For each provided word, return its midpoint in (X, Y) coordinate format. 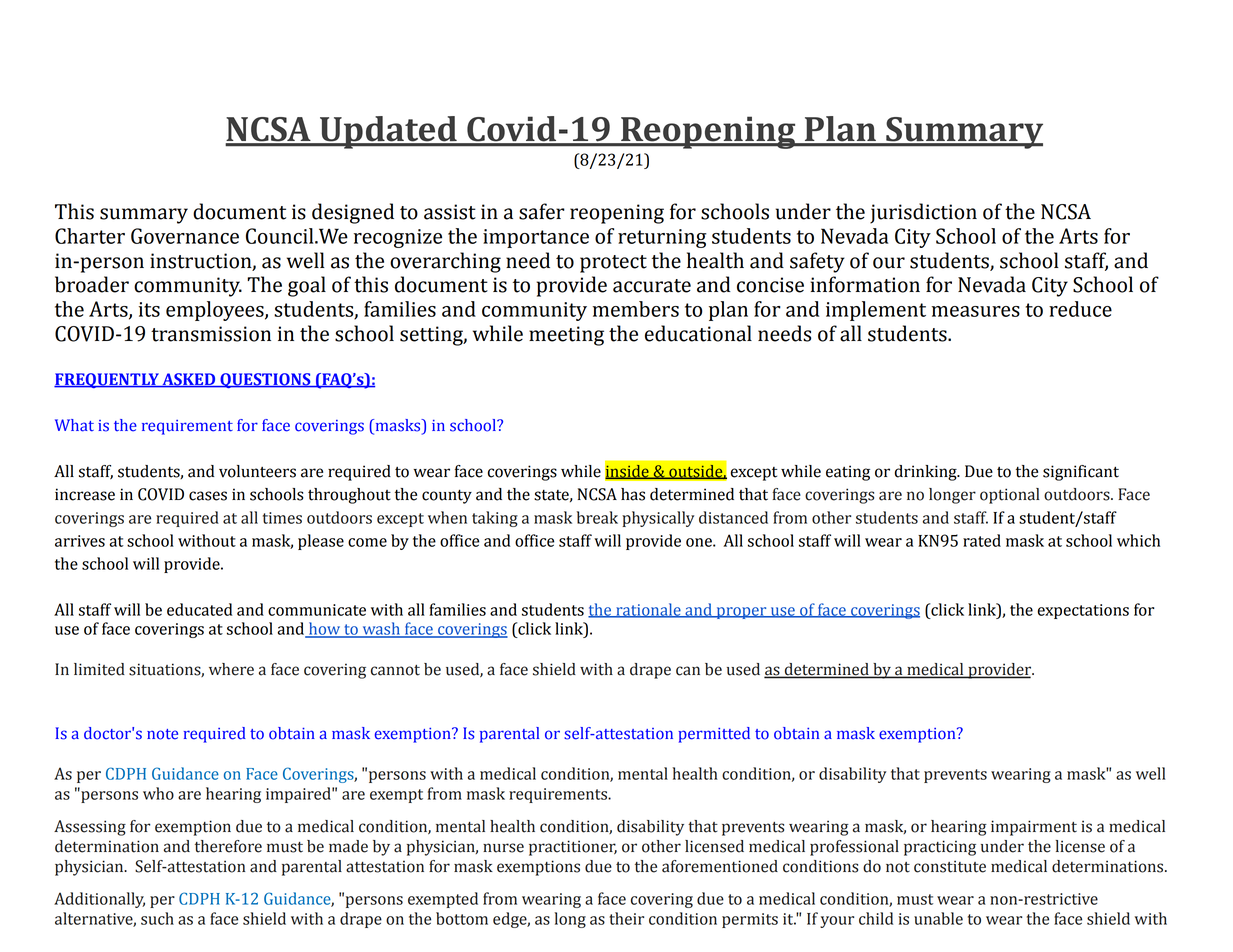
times (282, 518)
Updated (388, 132)
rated (982, 540)
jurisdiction (923, 213)
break (597, 517)
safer (542, 211)
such (157, 918)
